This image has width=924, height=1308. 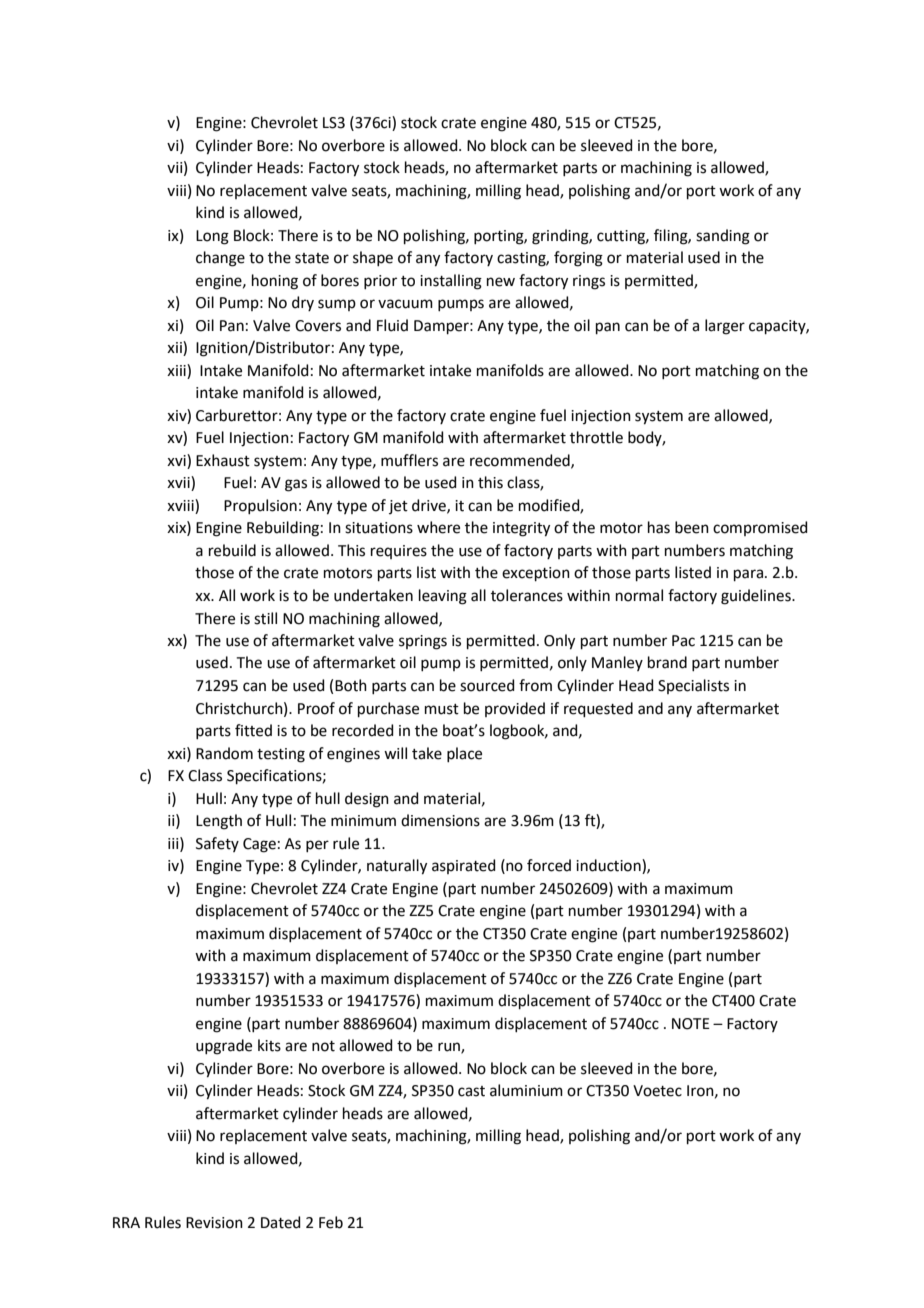 What do you see at coordinates (451, 282) in the image?
I see `installing` at bounding box center [451, 282].
